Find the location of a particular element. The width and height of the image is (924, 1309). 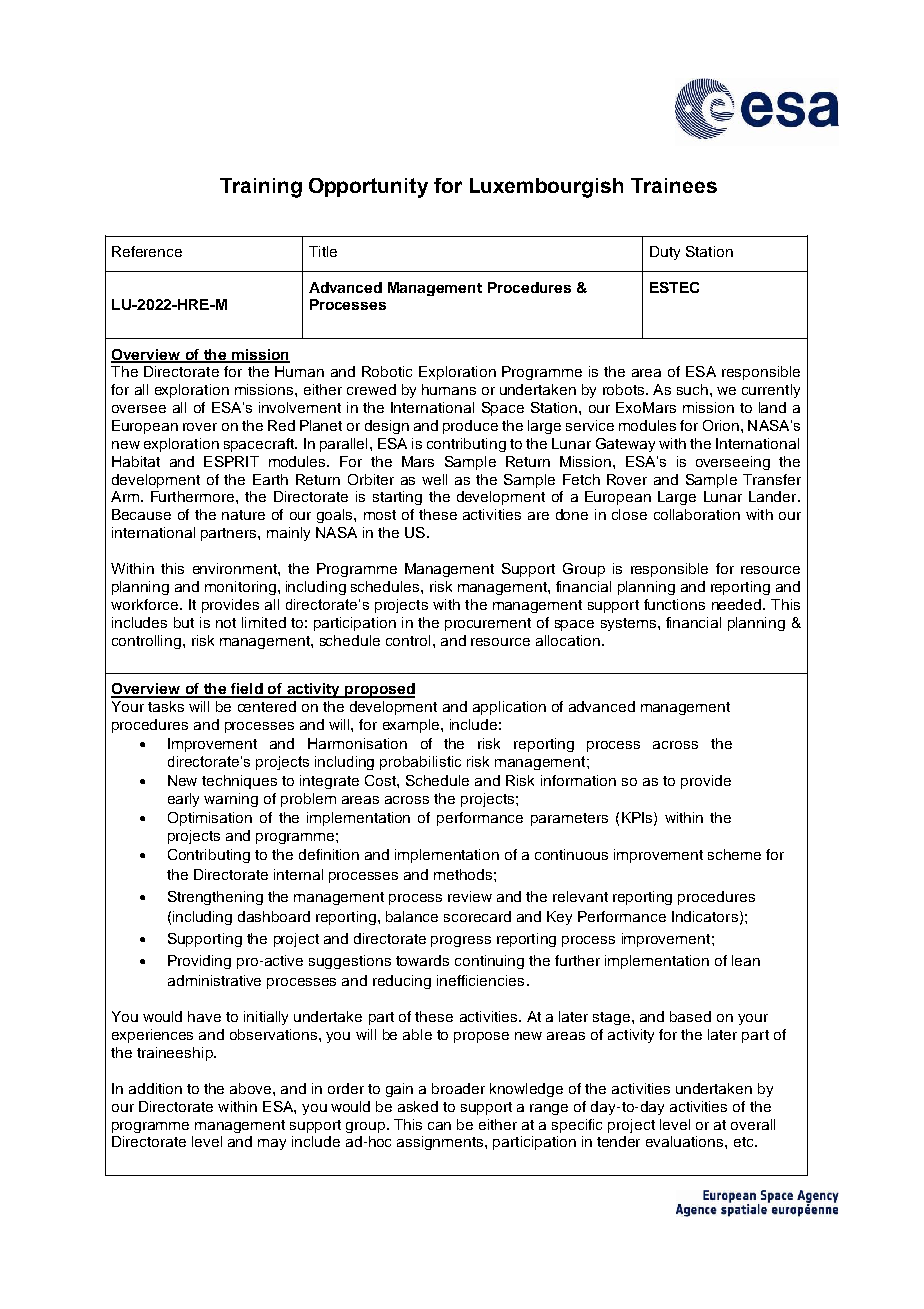

can is located at coordinates (439, 1126).
